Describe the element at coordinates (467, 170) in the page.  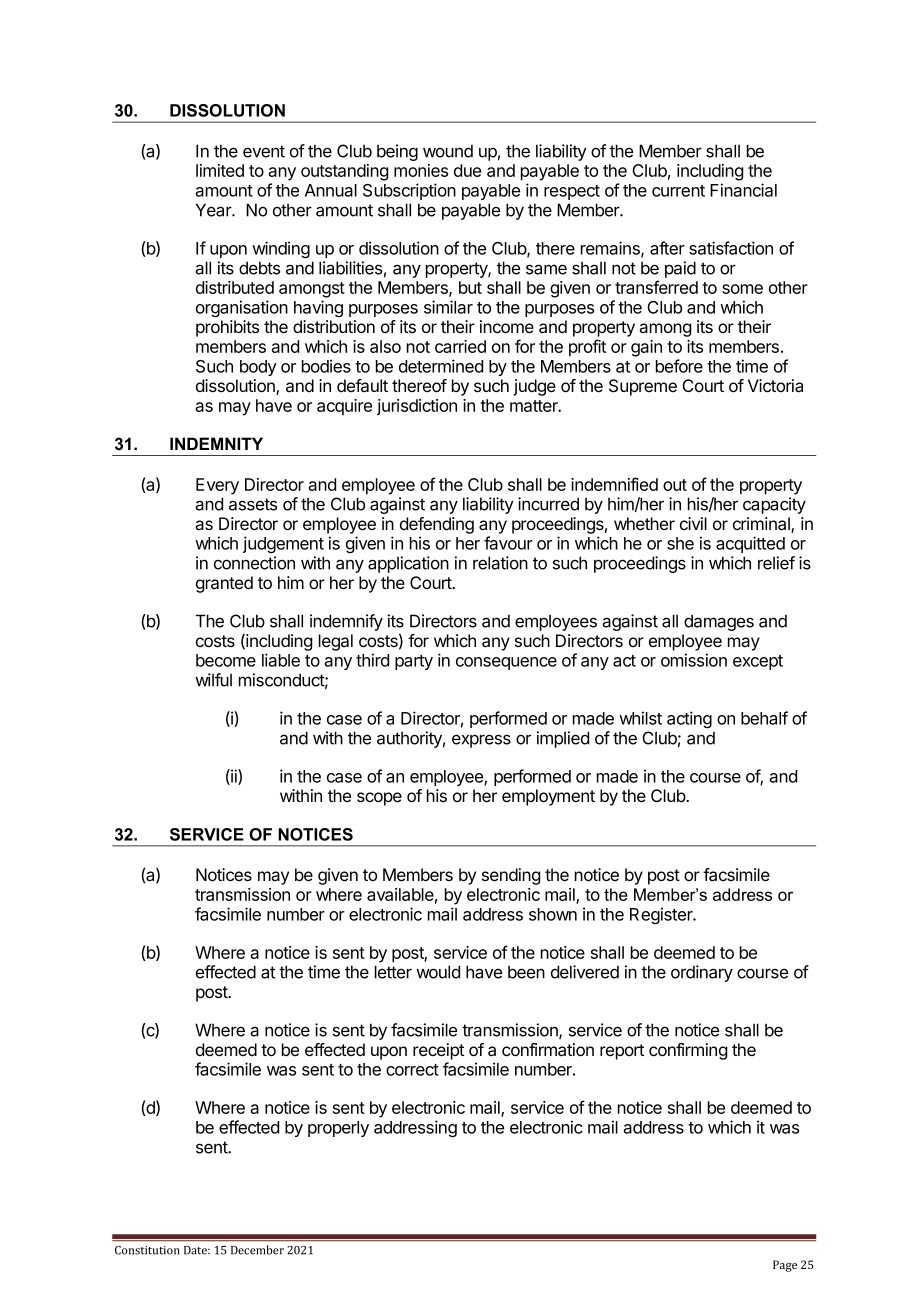
I see `due` at that location.
